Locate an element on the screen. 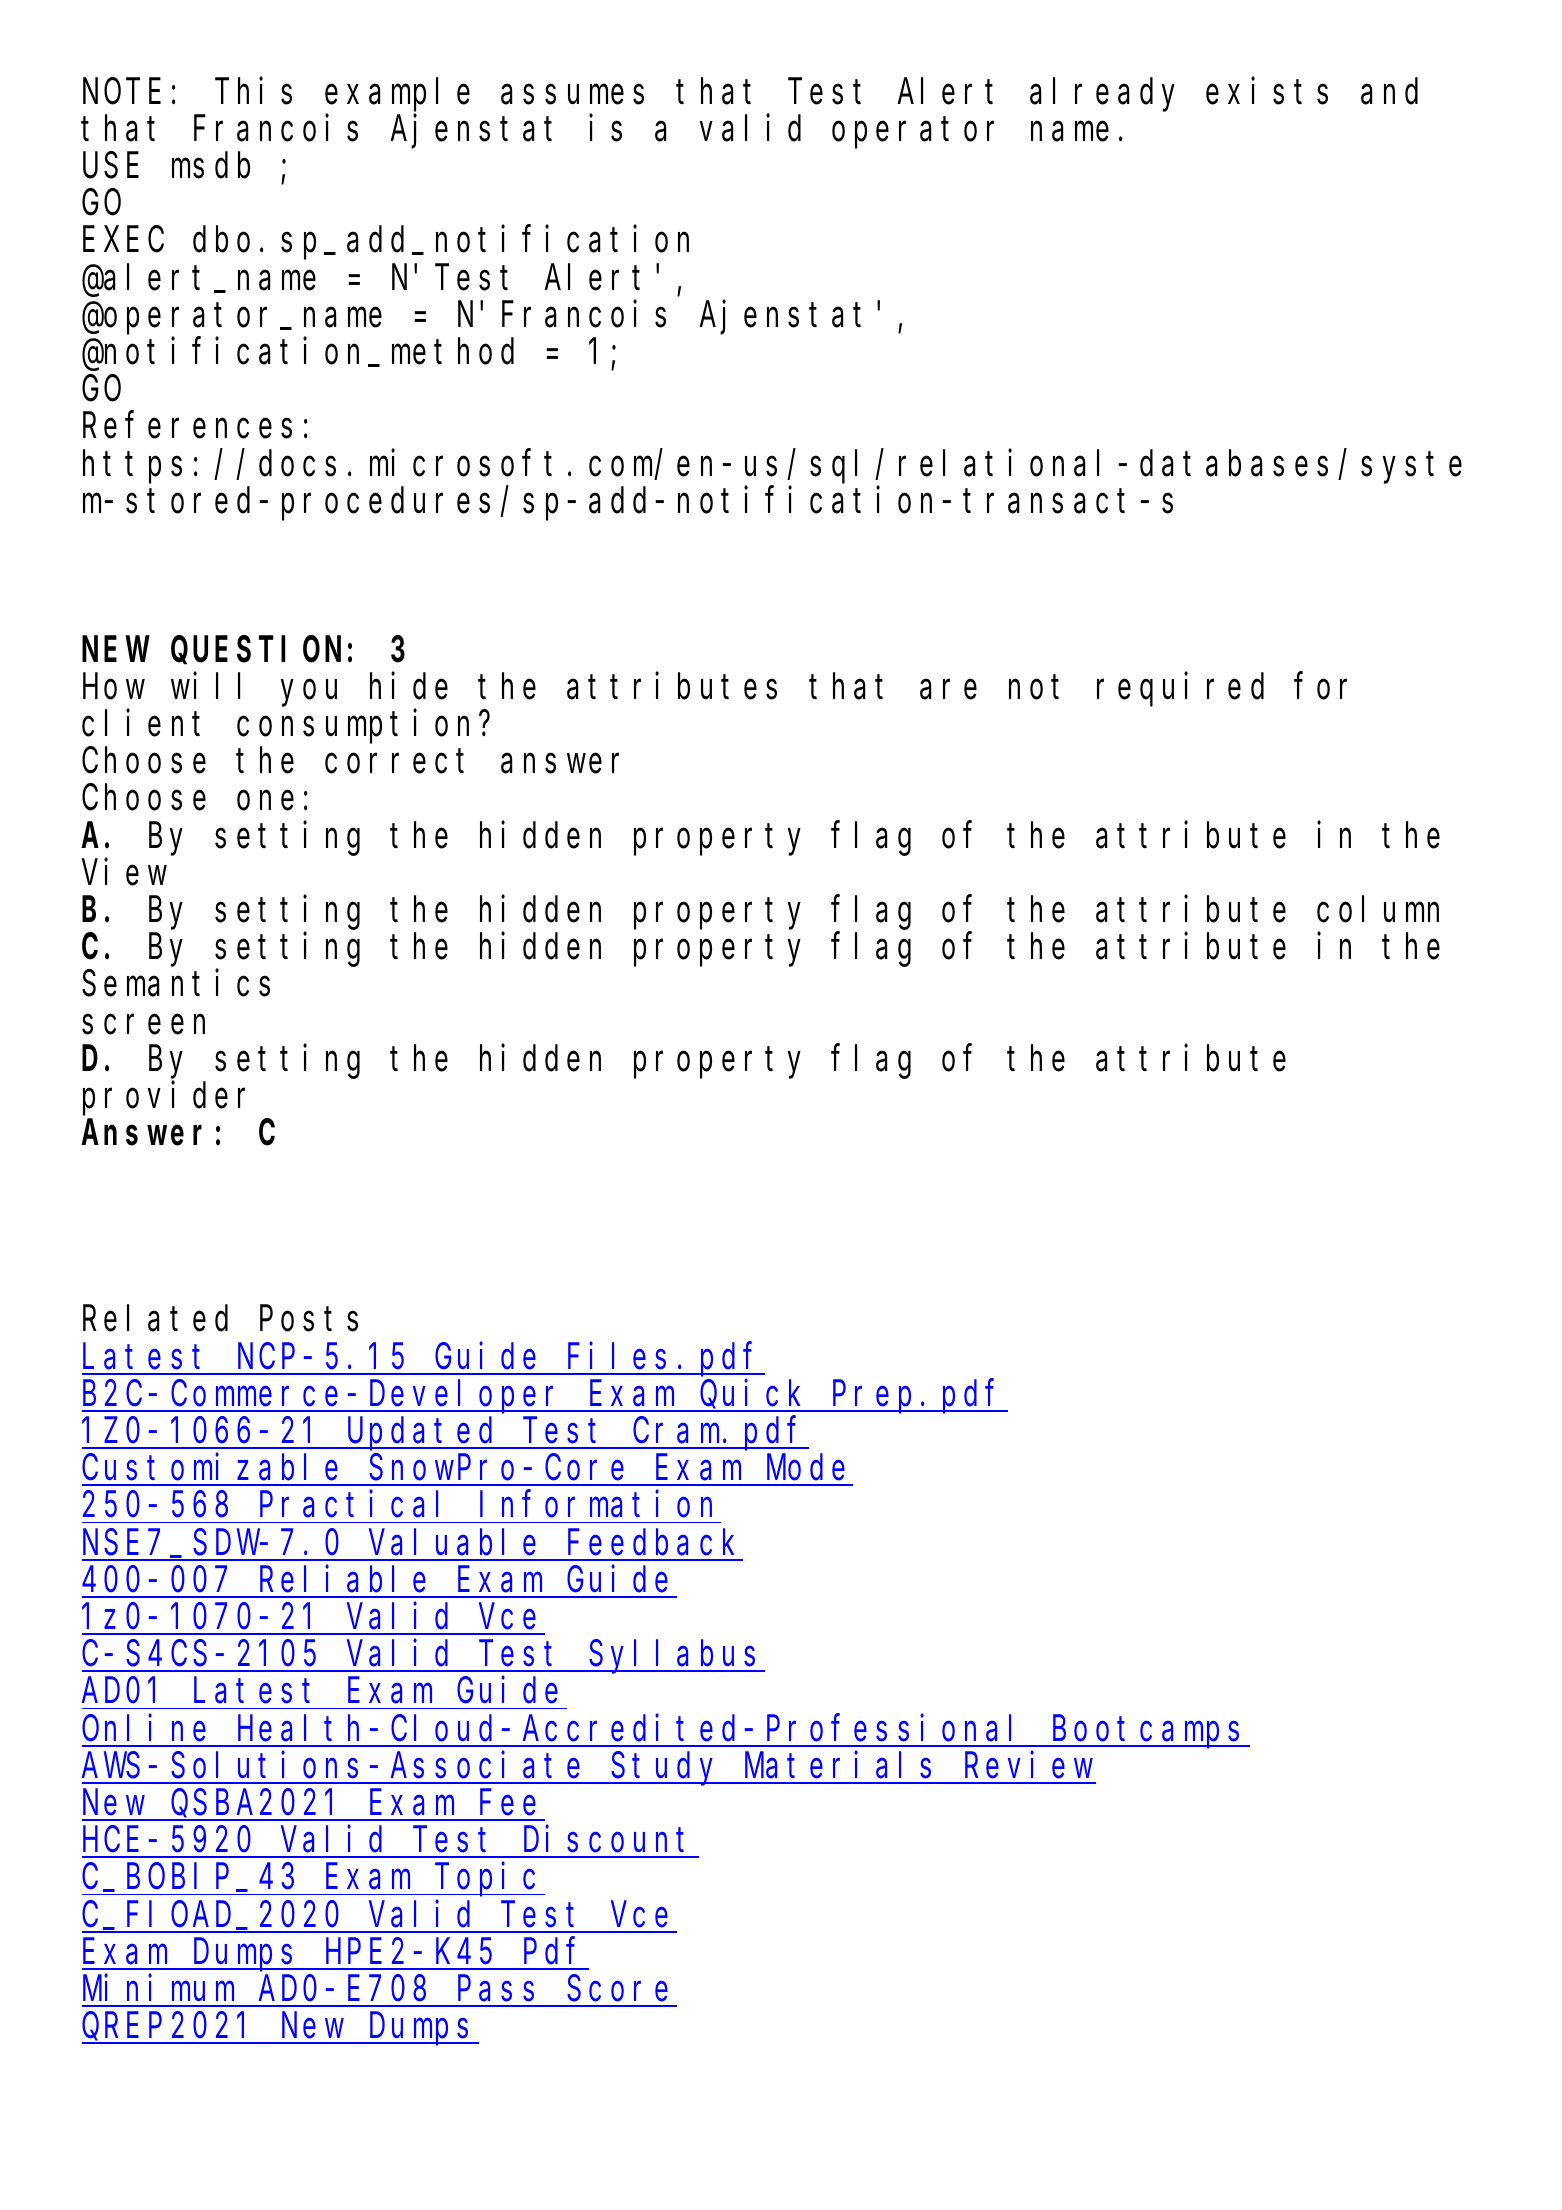  and is located at coordinates (1389, 91).
